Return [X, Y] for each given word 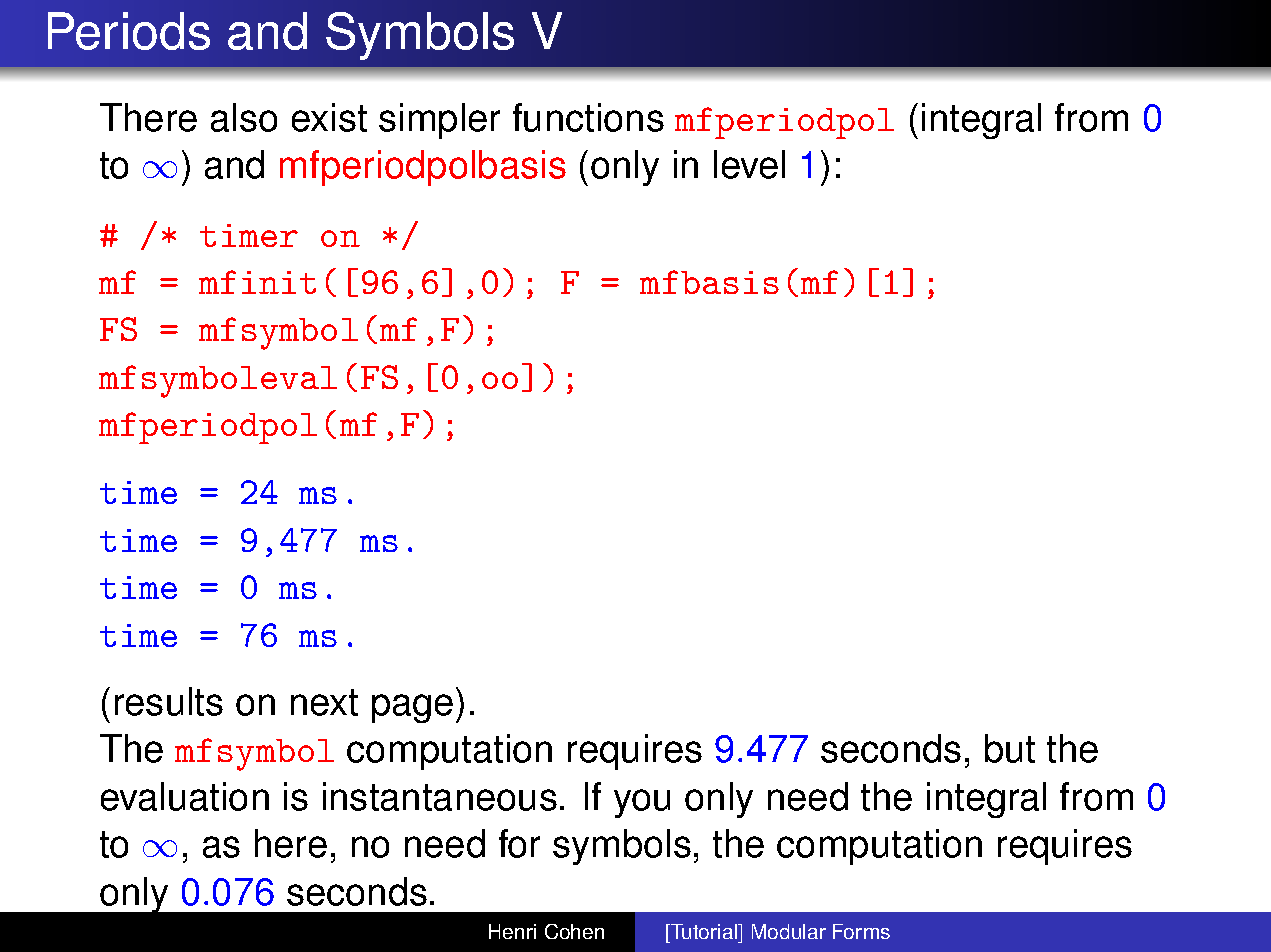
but [1010, 748]
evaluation [185, 796]
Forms [861, 931]
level [749, 164]
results [169, 701]
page [412, 708]
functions [588, 117]
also [244, 117]
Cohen [574, 931]
